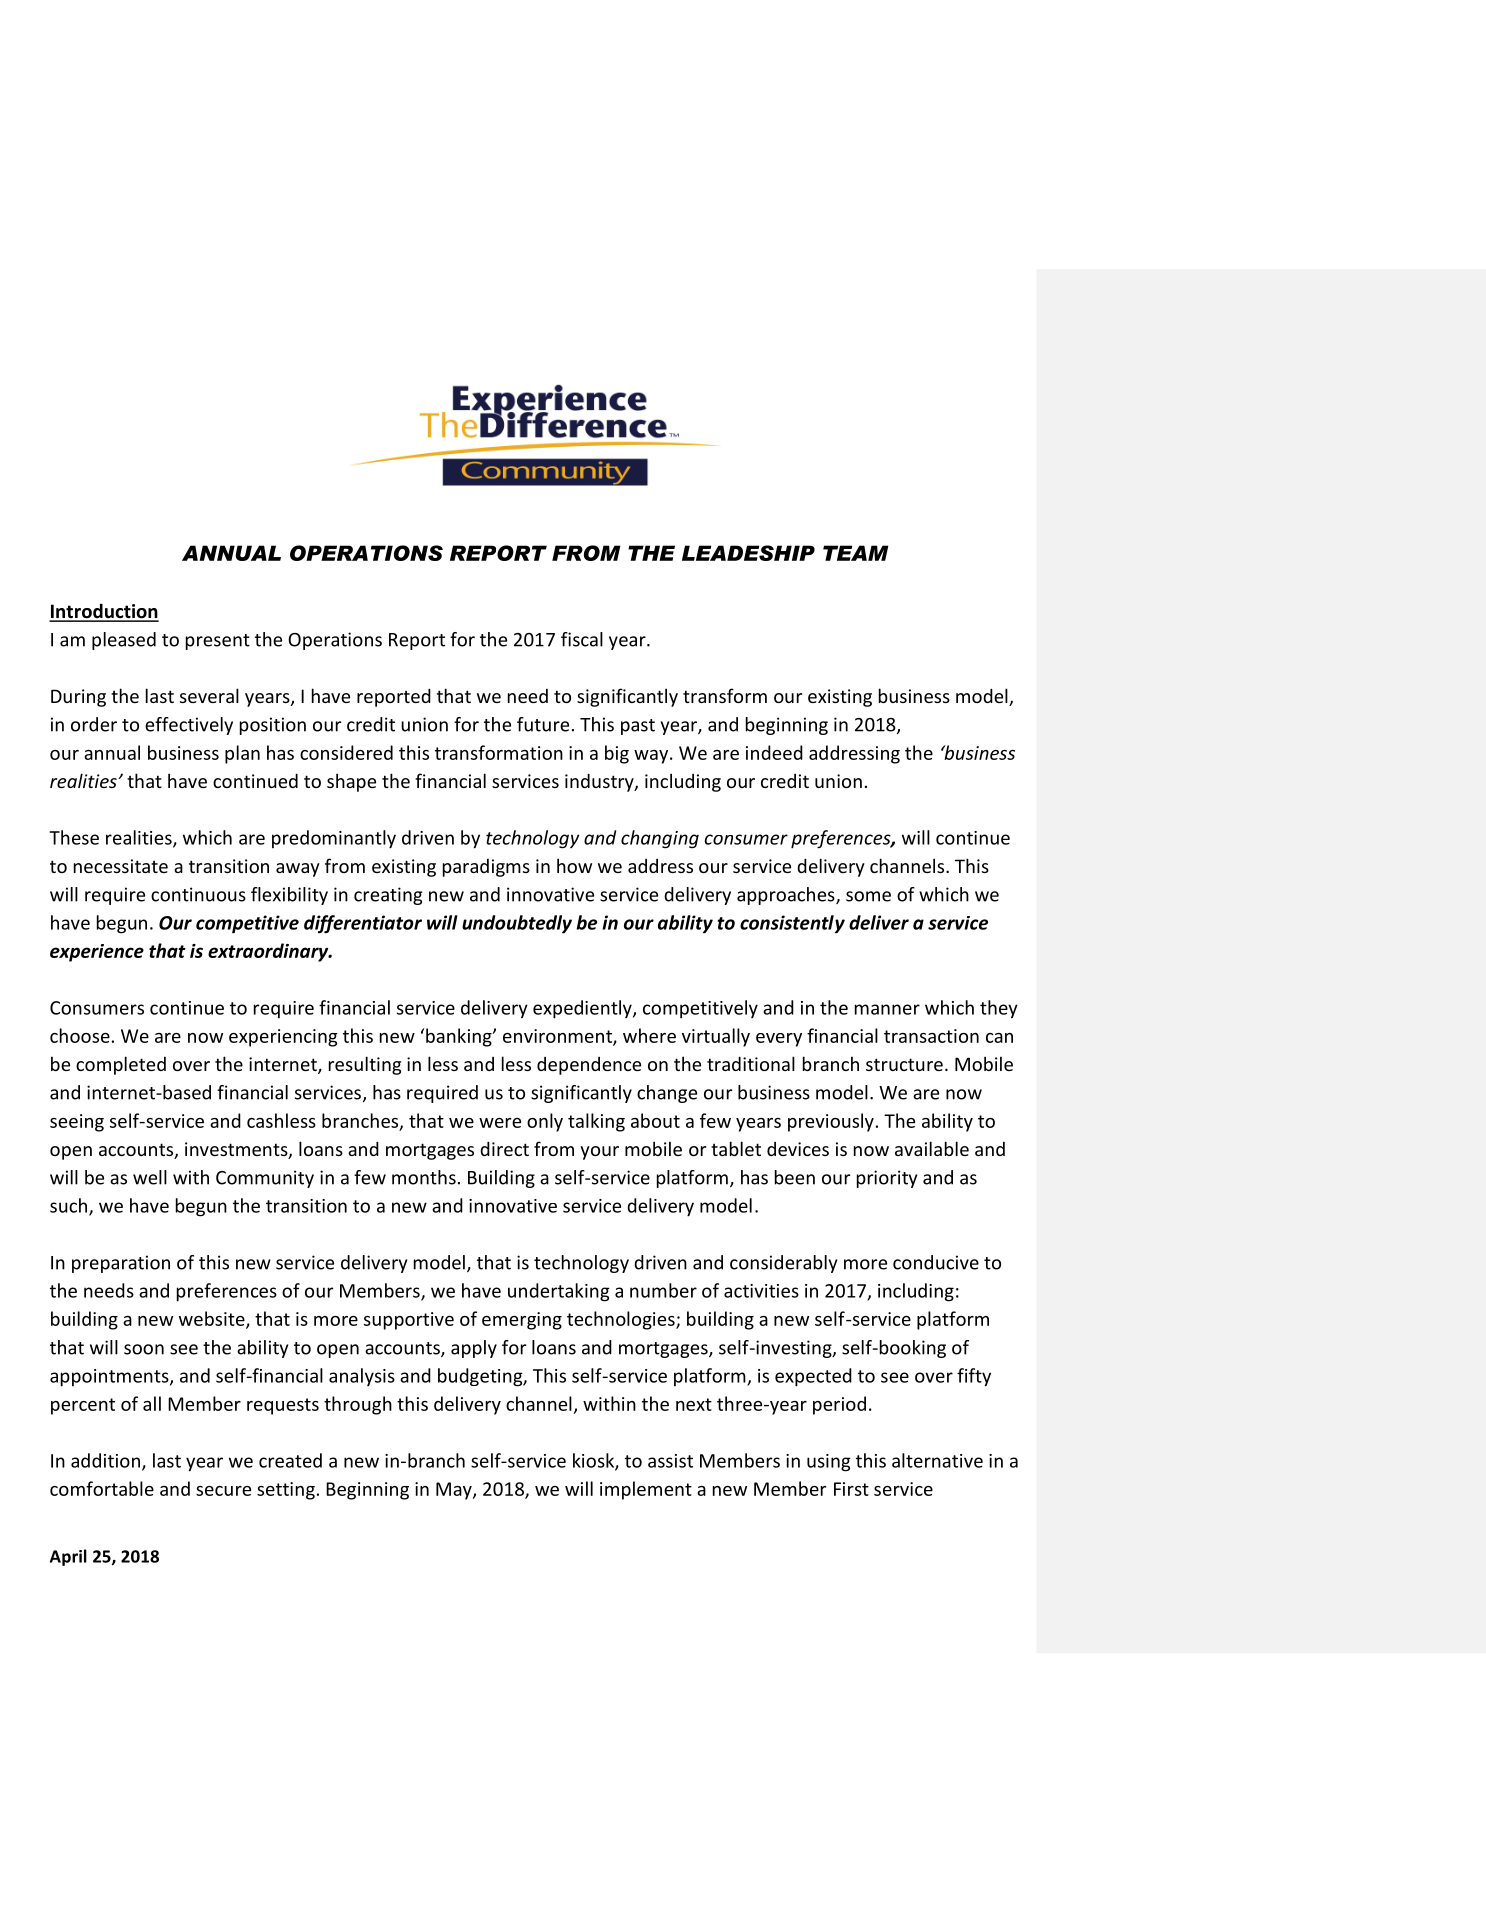 The width and height of the screenshot is (1486, 1922). I want to click on some, so click(868, 896).
